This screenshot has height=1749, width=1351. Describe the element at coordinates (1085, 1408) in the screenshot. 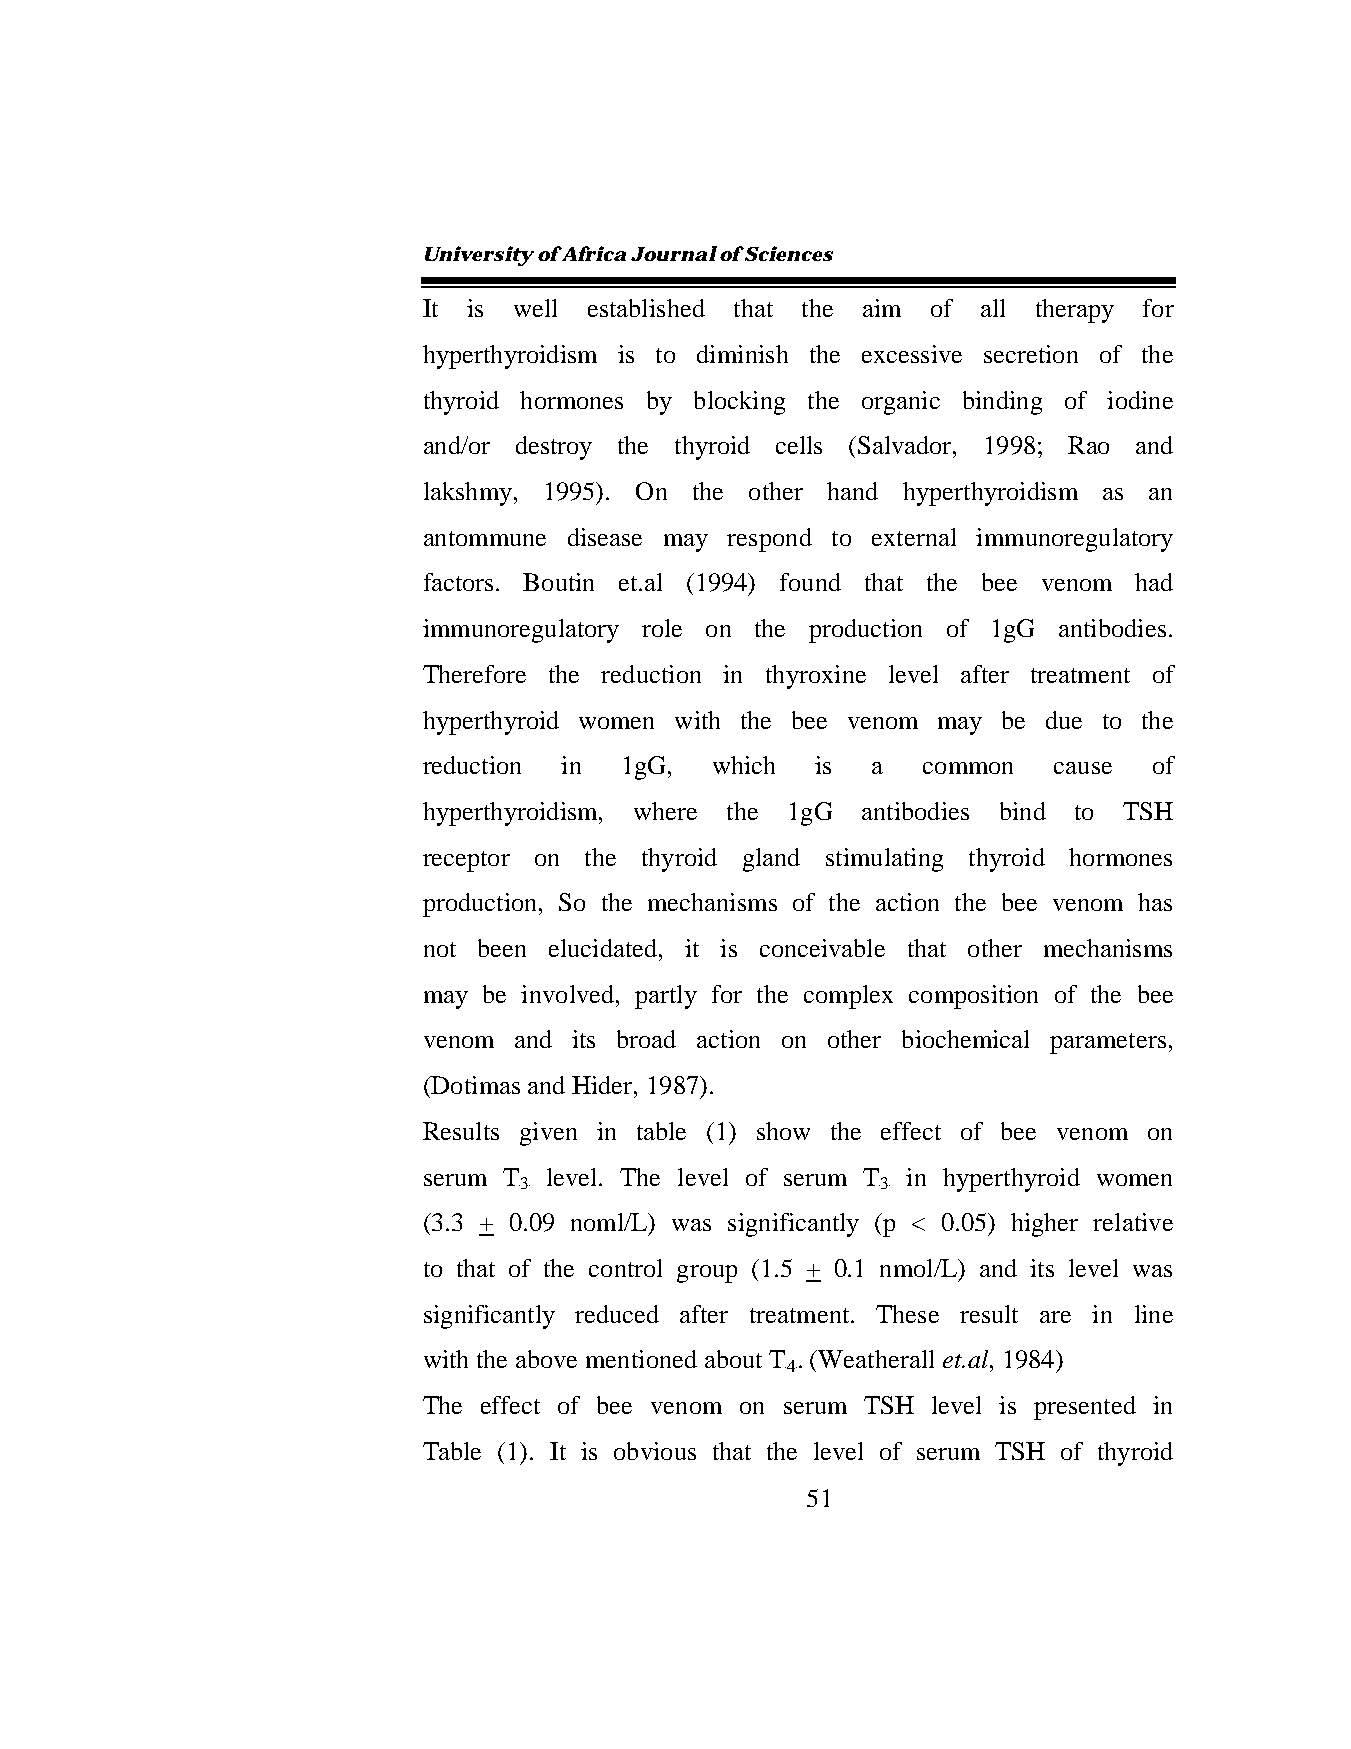

I see `presented` at that location.
